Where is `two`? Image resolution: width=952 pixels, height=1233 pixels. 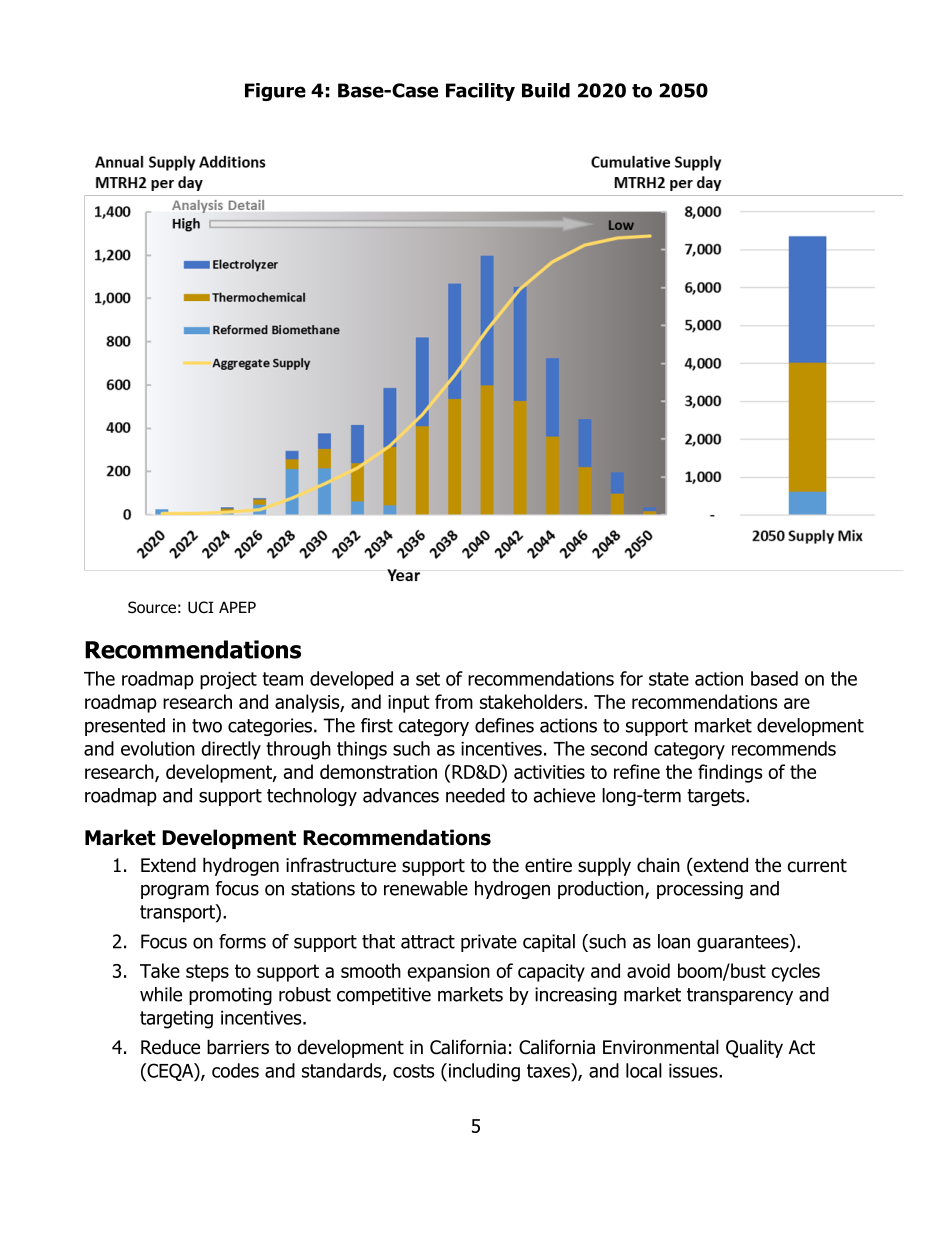 two is located at coordinates (207, 726).
